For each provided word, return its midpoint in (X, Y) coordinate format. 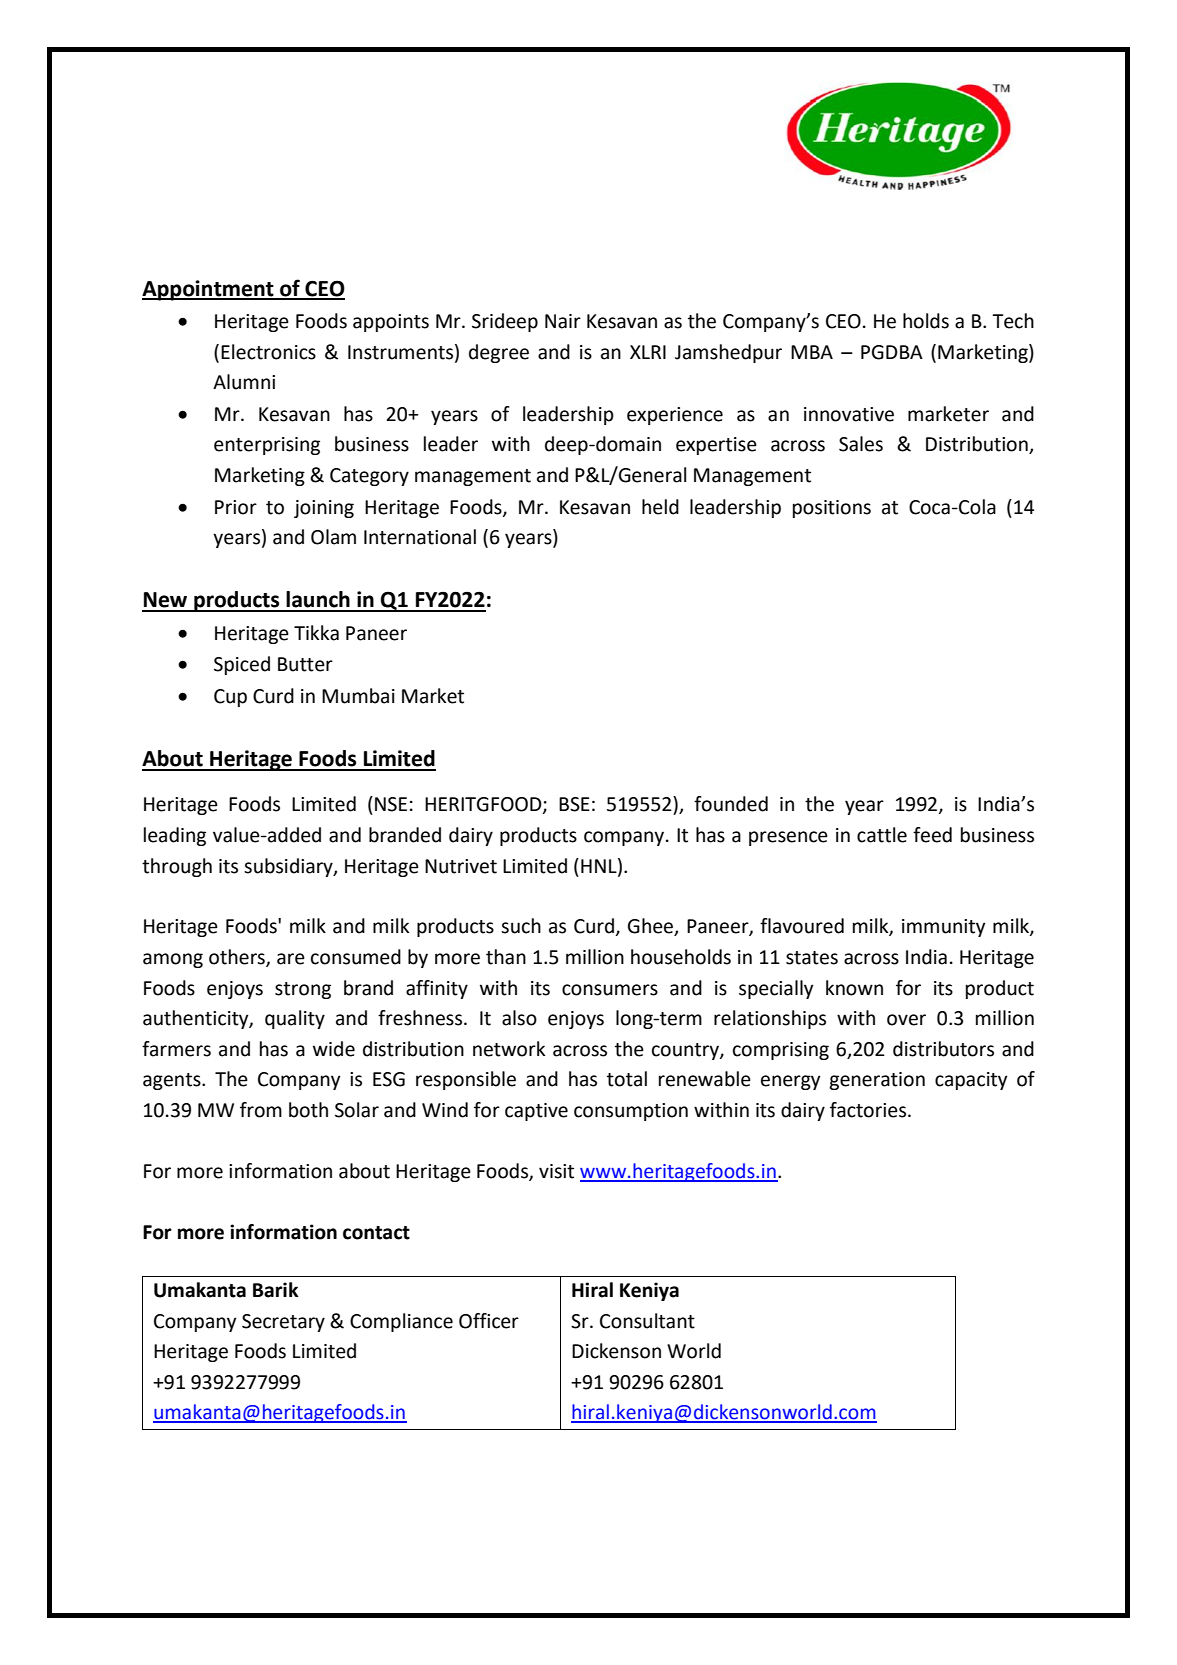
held (660, 507)
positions (832, 509)
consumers (610, 990)
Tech (1013, 321)
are (291, 959)
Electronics (268, 352)
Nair (563, 321)
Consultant (647, 1321)
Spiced (242, 665)
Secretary (283, 1323)
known (854, 988)
